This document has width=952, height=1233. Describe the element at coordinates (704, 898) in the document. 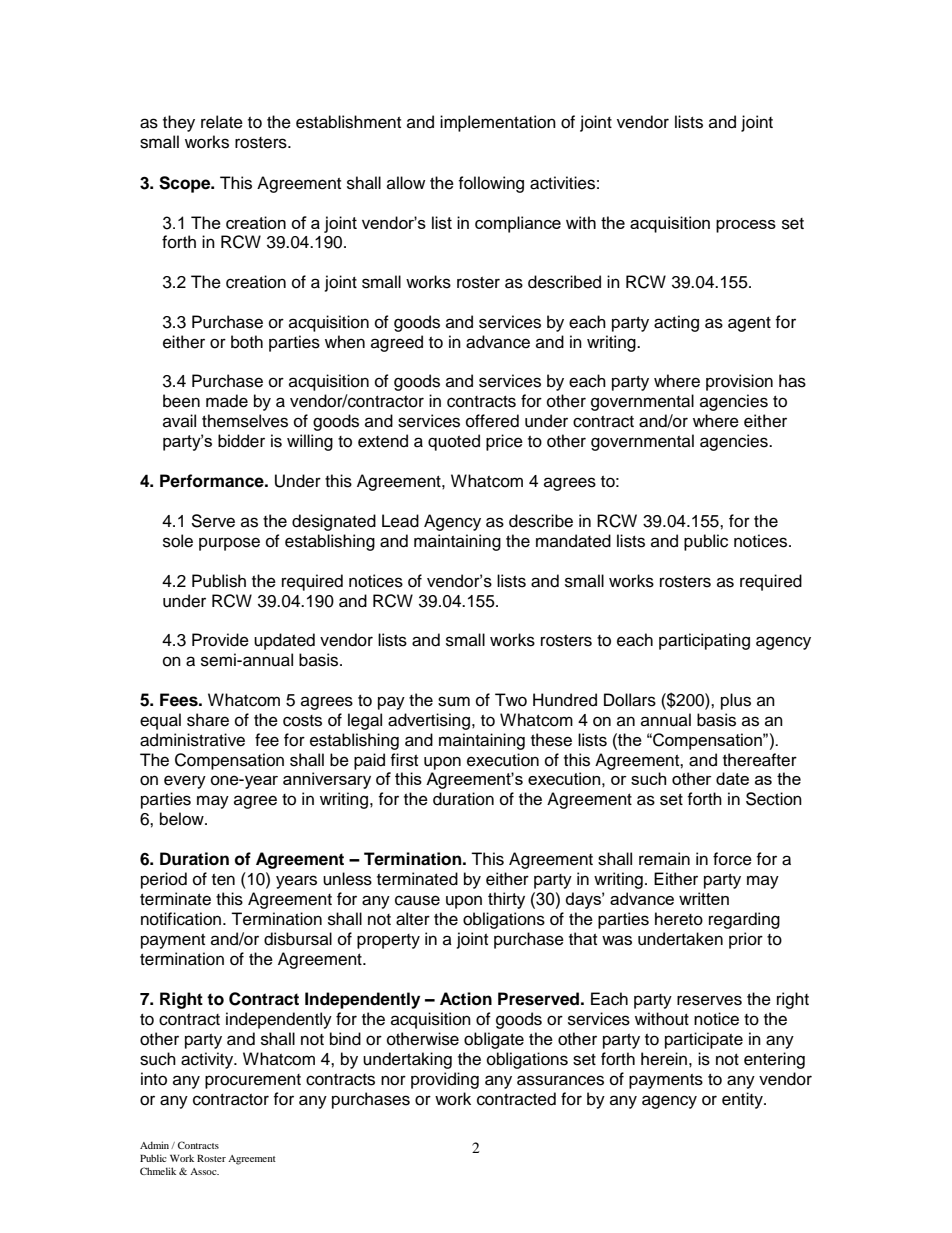

I see `written` at that location.
